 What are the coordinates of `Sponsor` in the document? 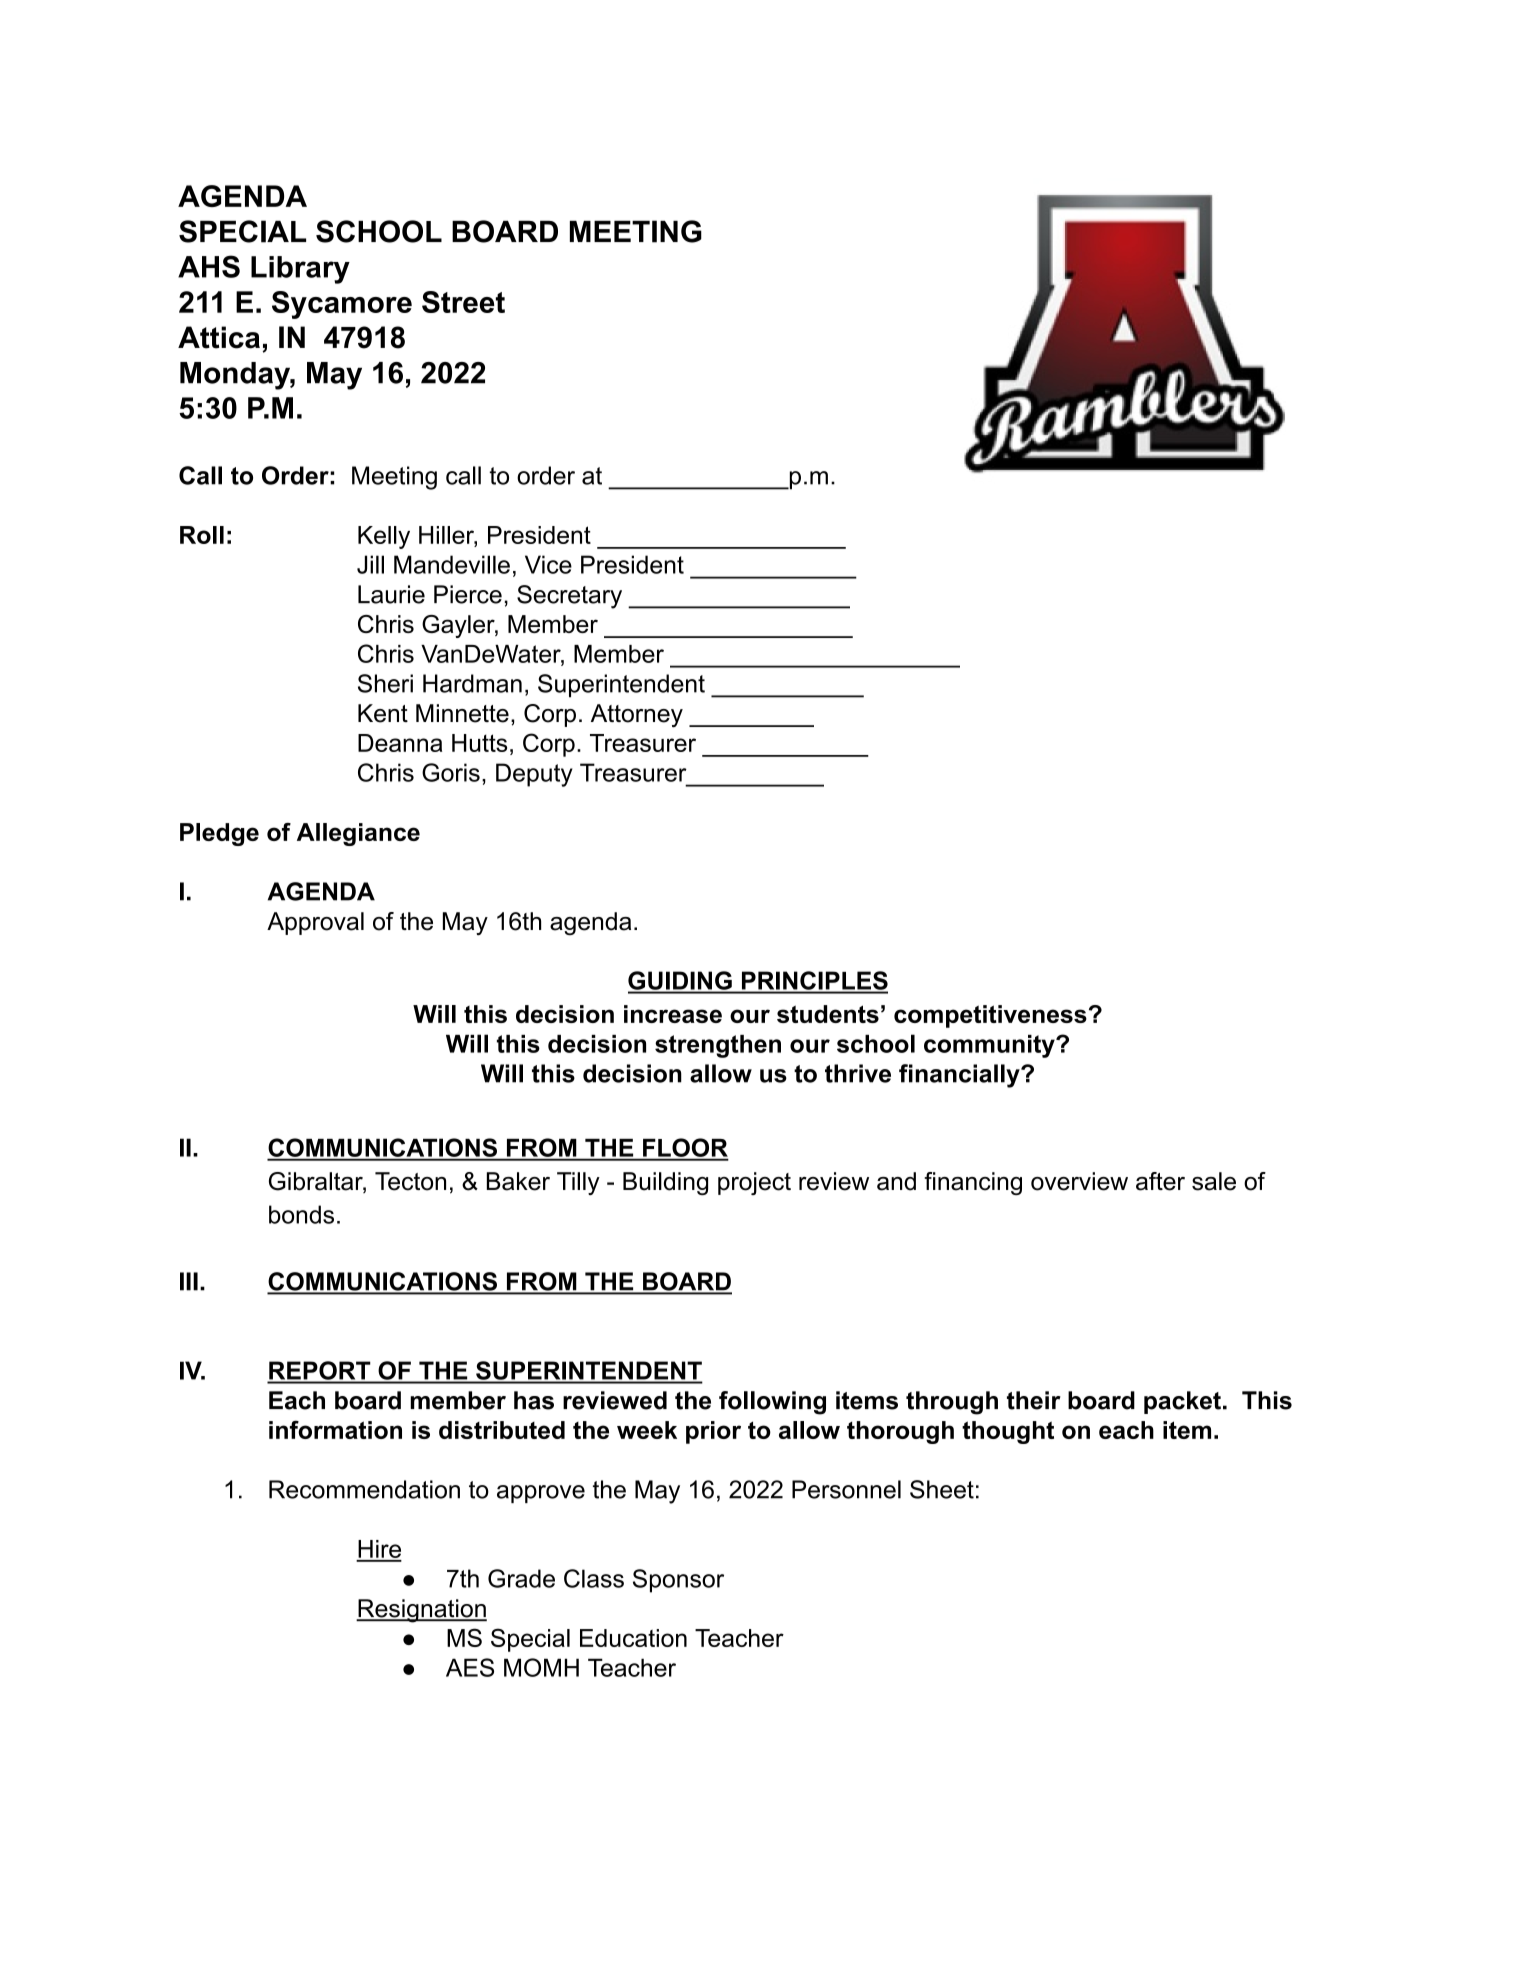 It's located at (678, 1581).
